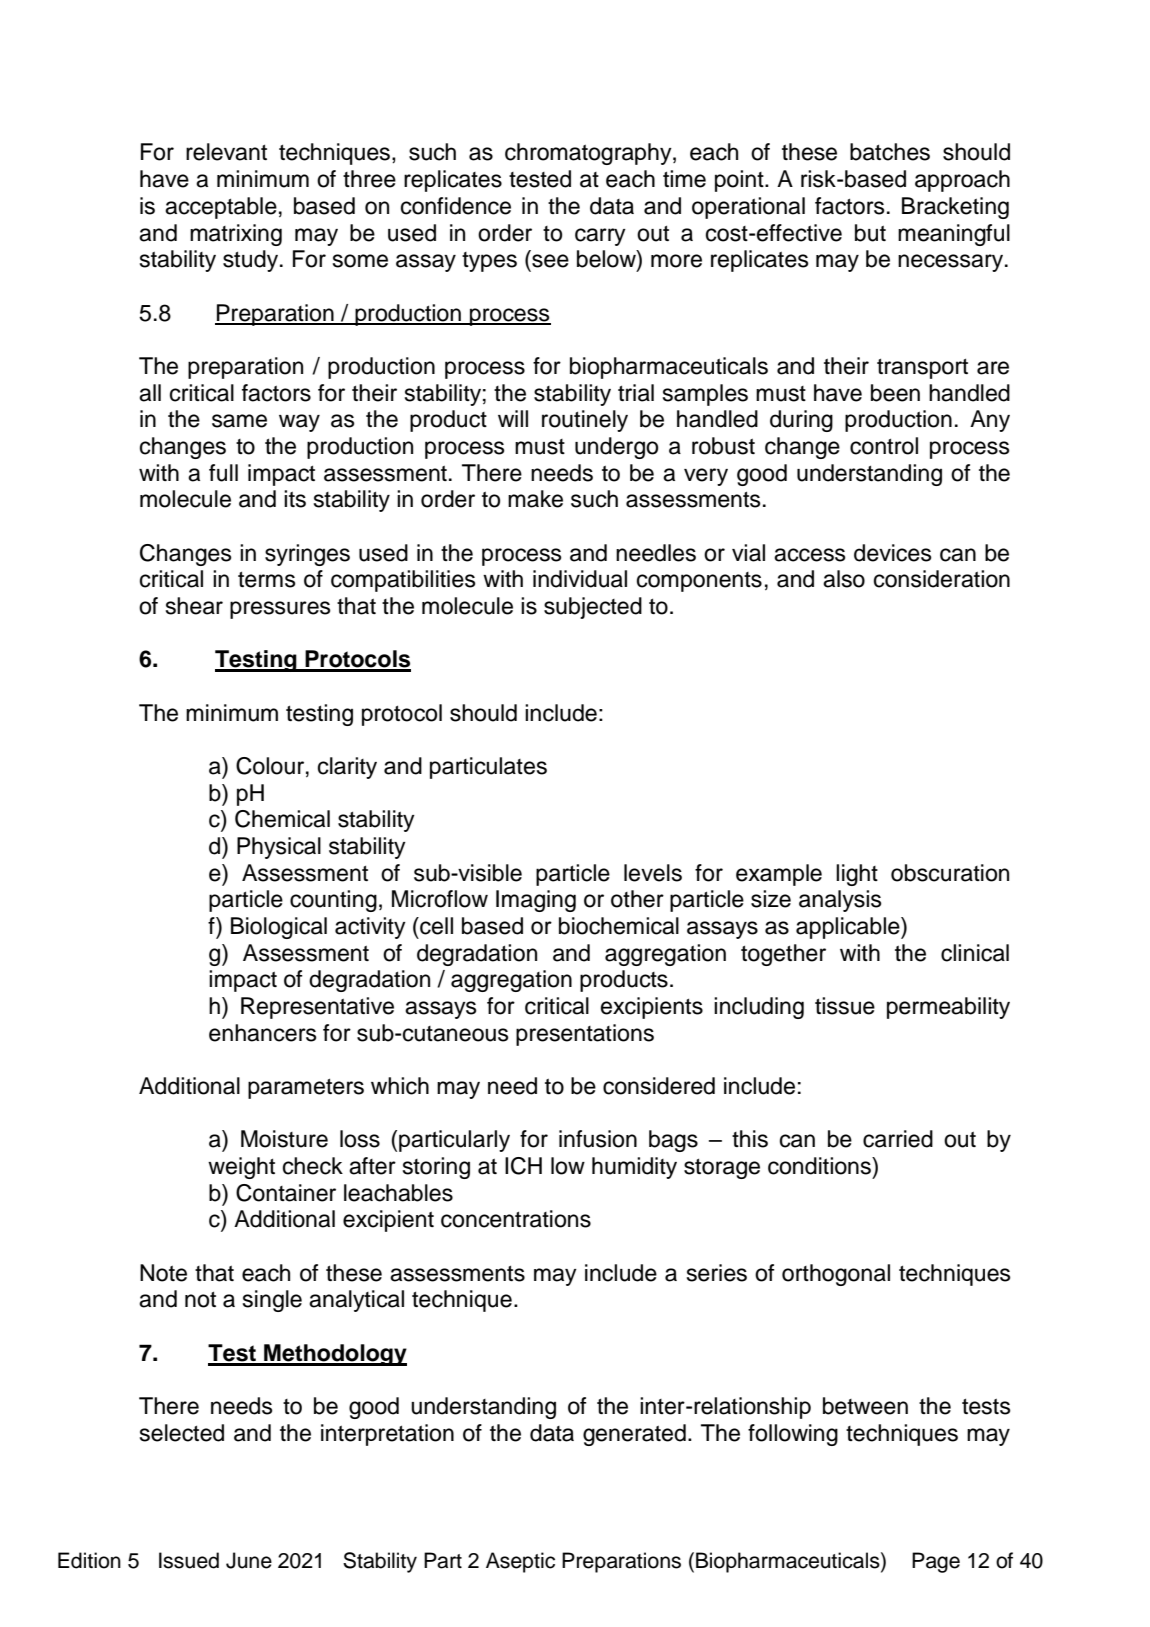 This screenshot has height=1627, width=1150. What do you see at coordinates (870, 233) in the screenshot?
I see `but` at bounding box center [870, 233].
